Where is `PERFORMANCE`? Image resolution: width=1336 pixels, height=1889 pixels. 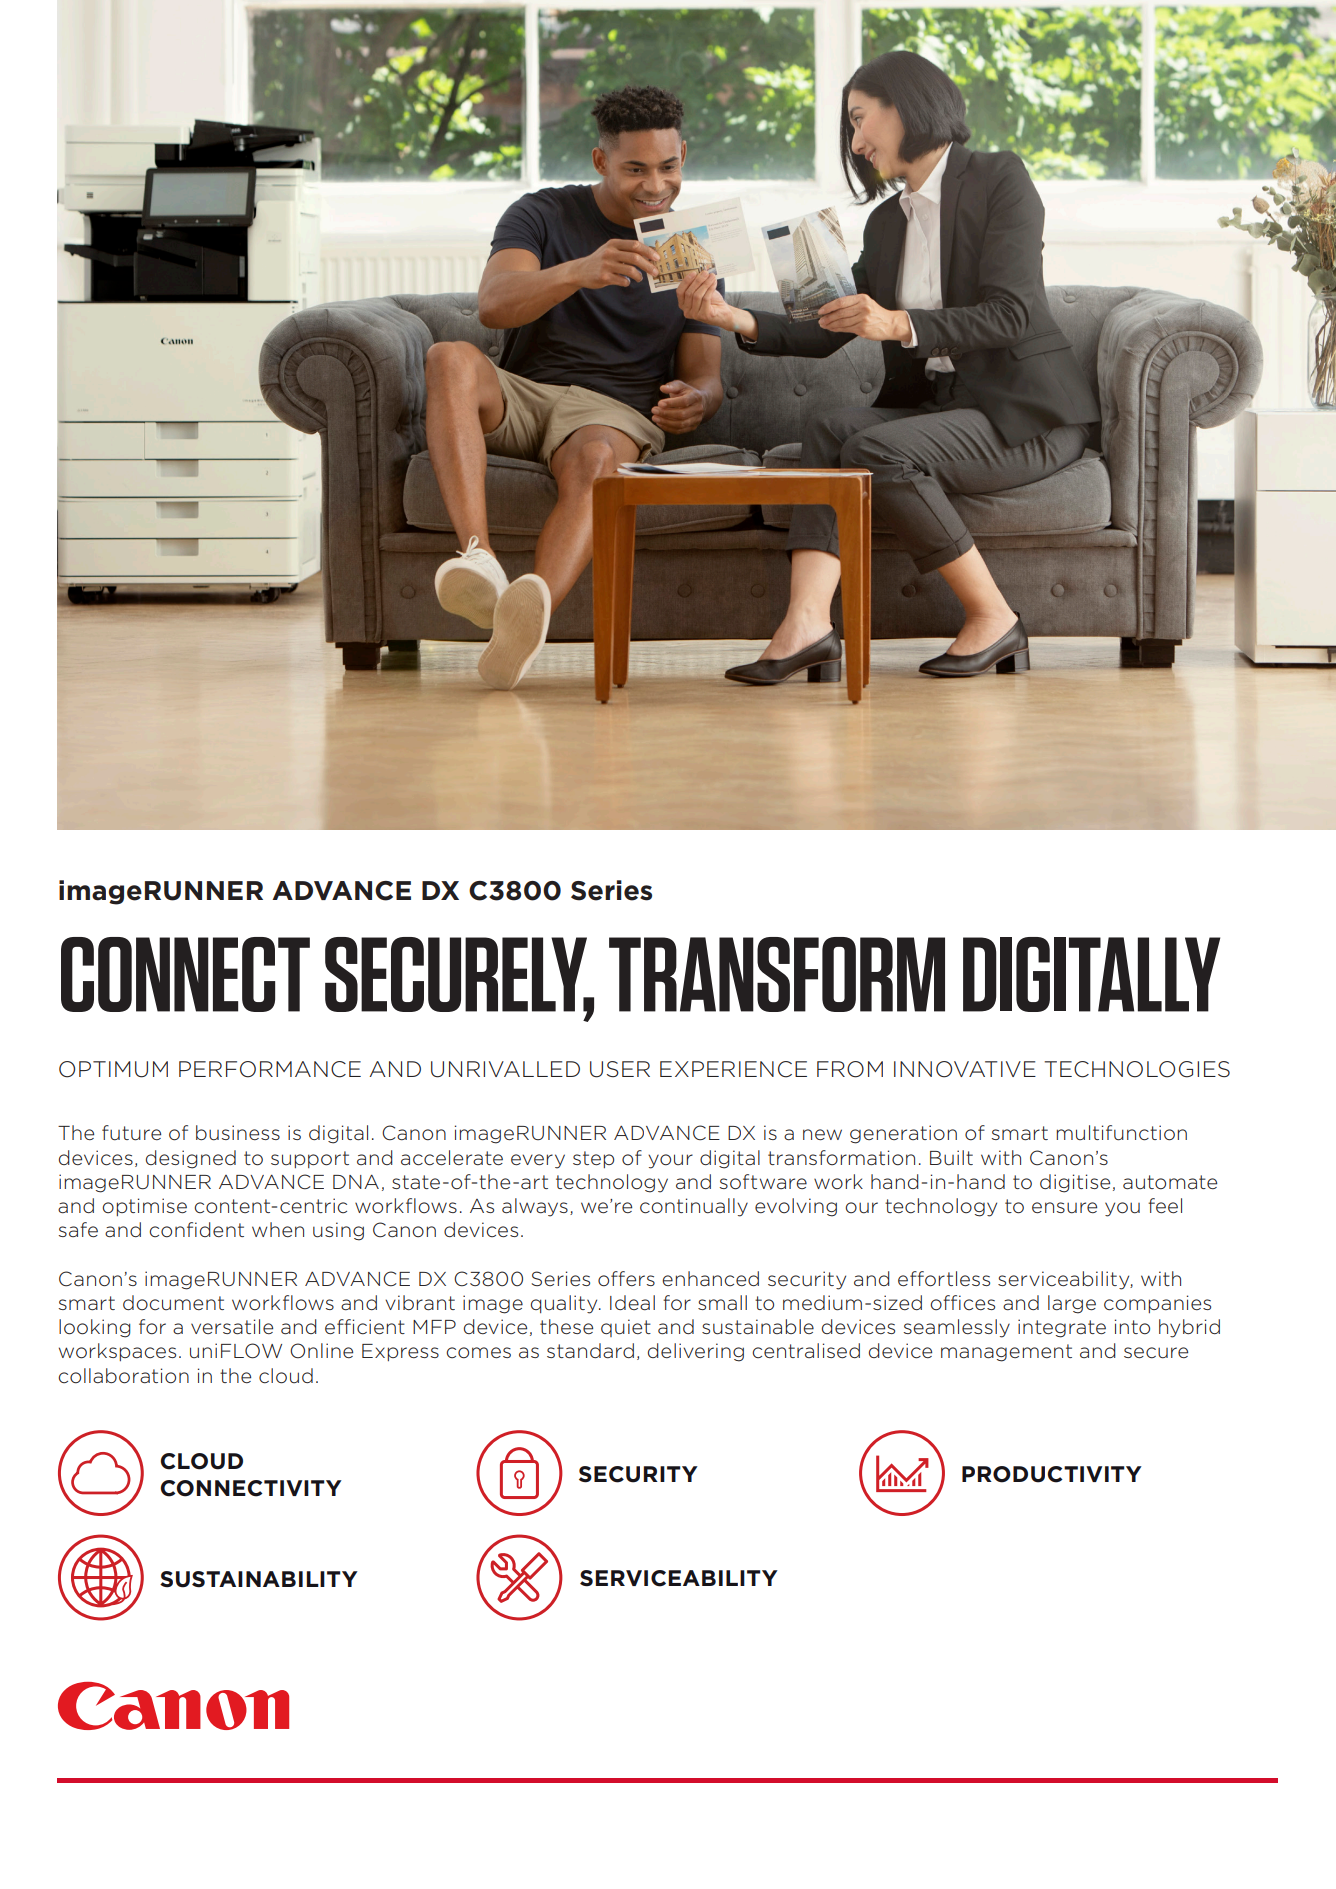
PERFORMANCE is located at coordinates (270, 1069).
